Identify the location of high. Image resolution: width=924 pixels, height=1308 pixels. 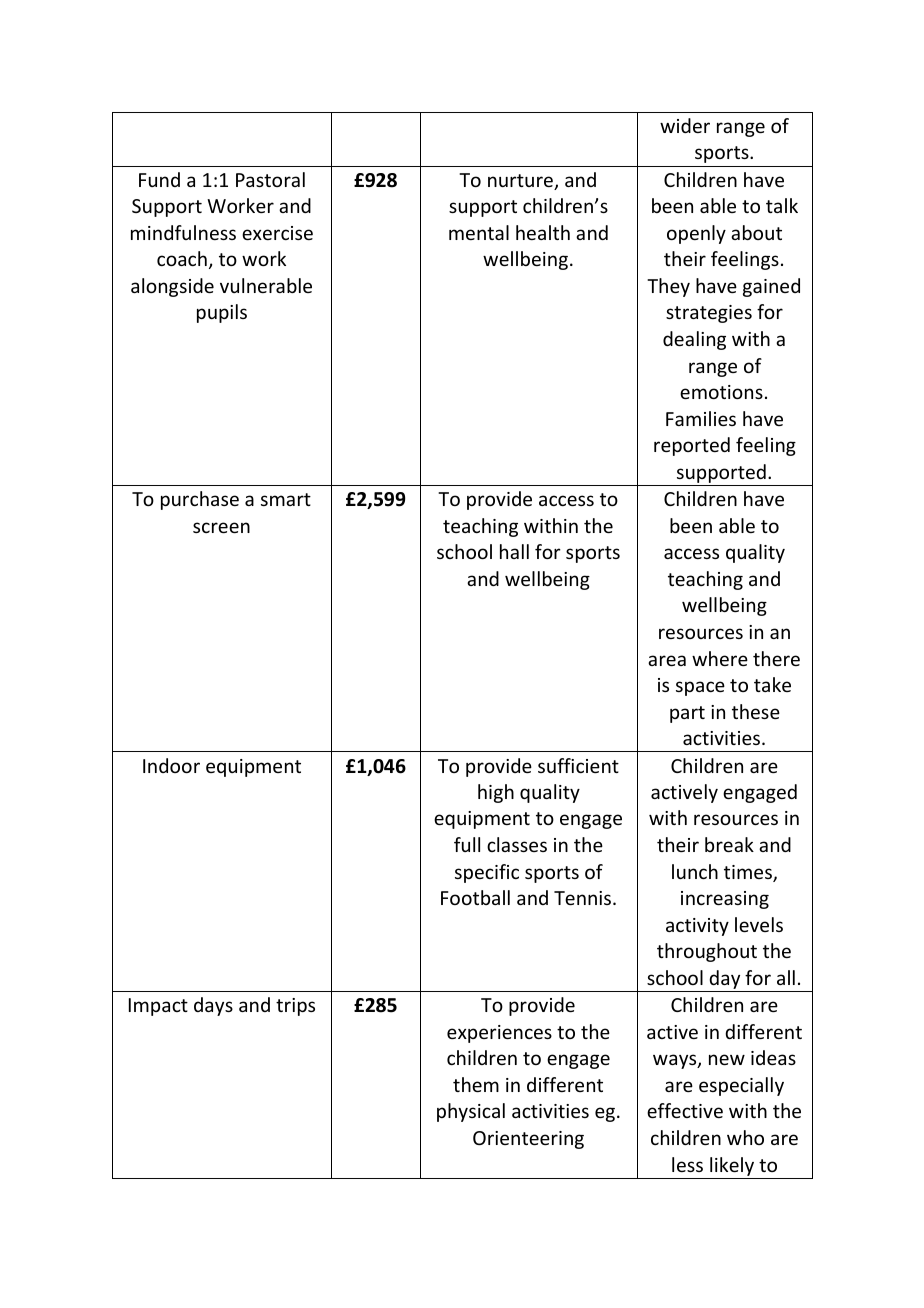
(496, 793).
